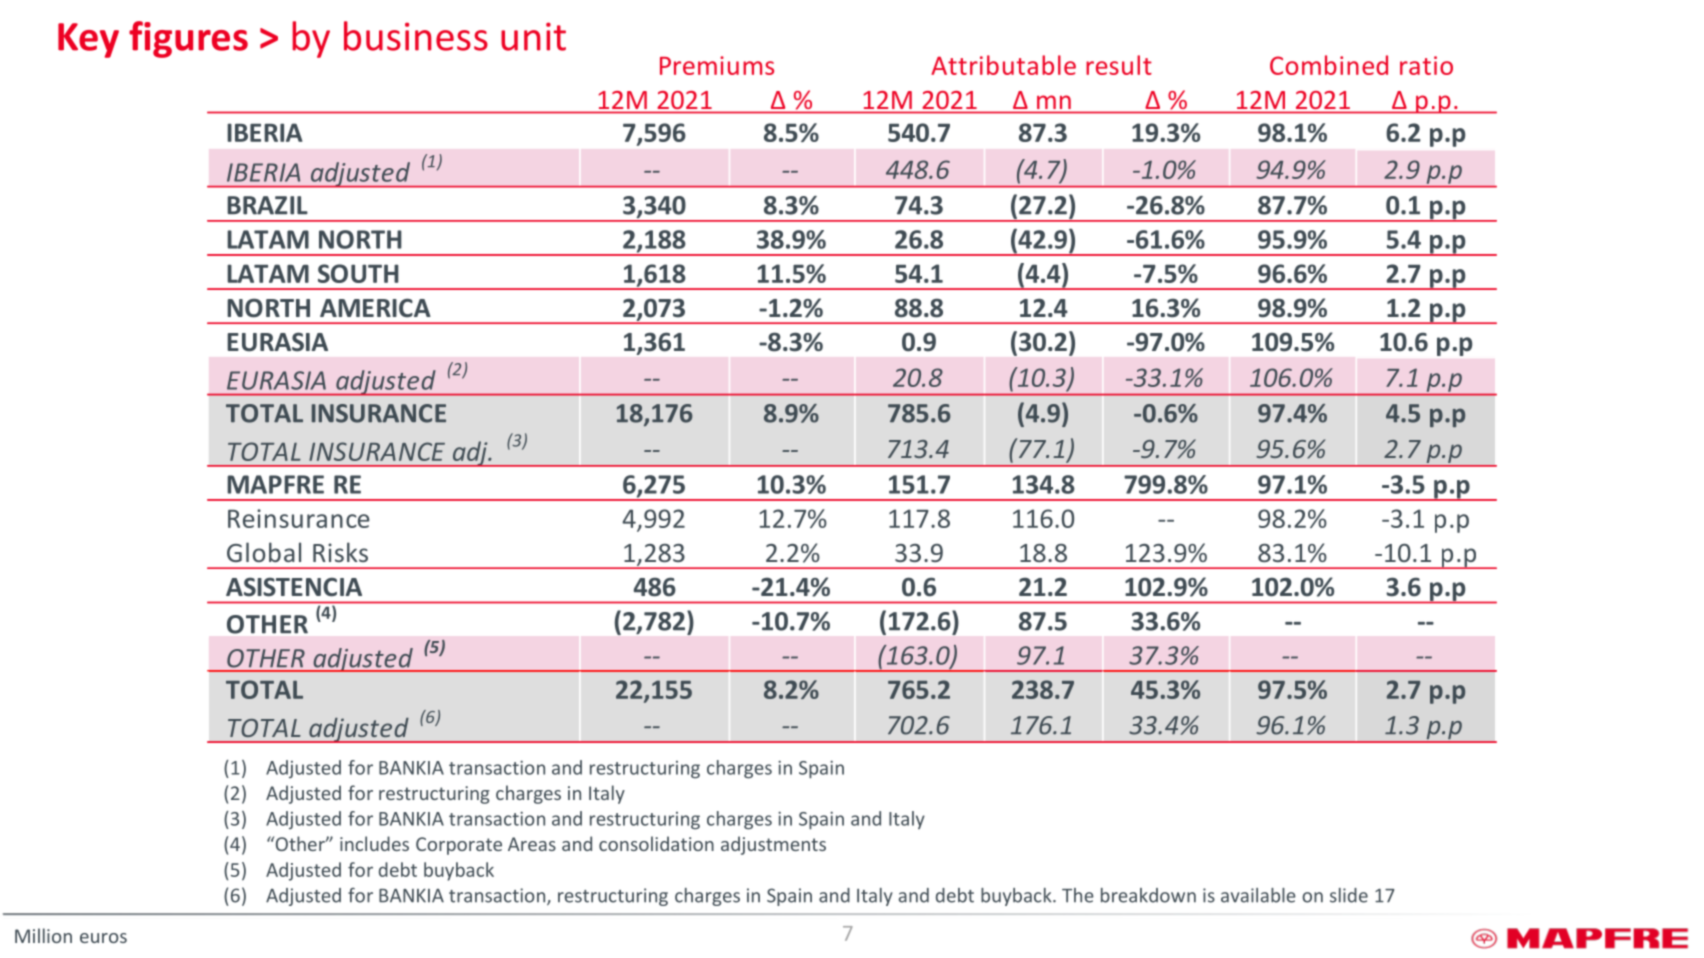 The image size is (1704, 958). What do you see at coordinates (717, 65) in the document?
I see `Premiums` at bounding box center [717, 65].
